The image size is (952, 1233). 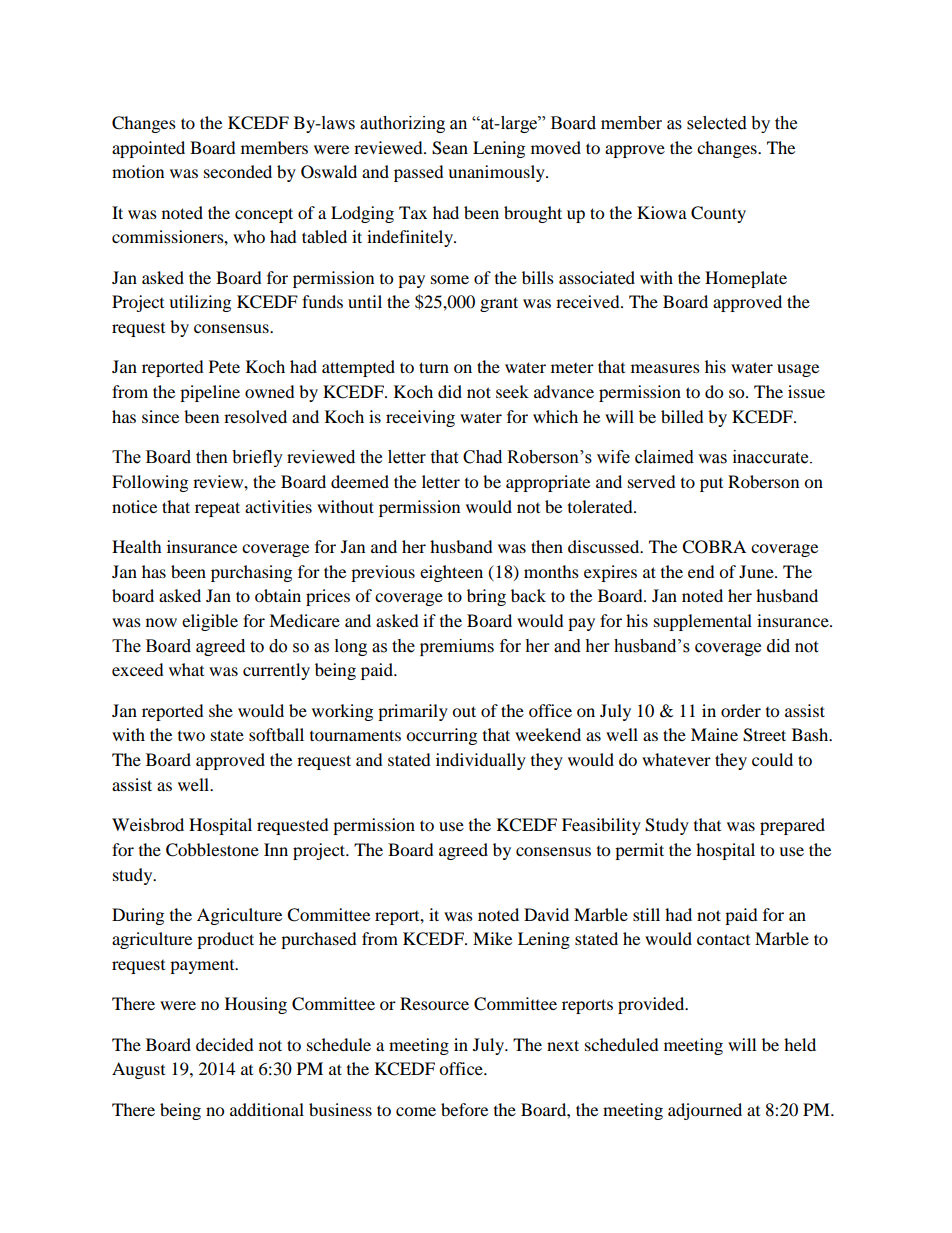 What do you see at coordinates (703, 622) in the screenshot?
I see `supplemental` at bounding box center [703, 622].
